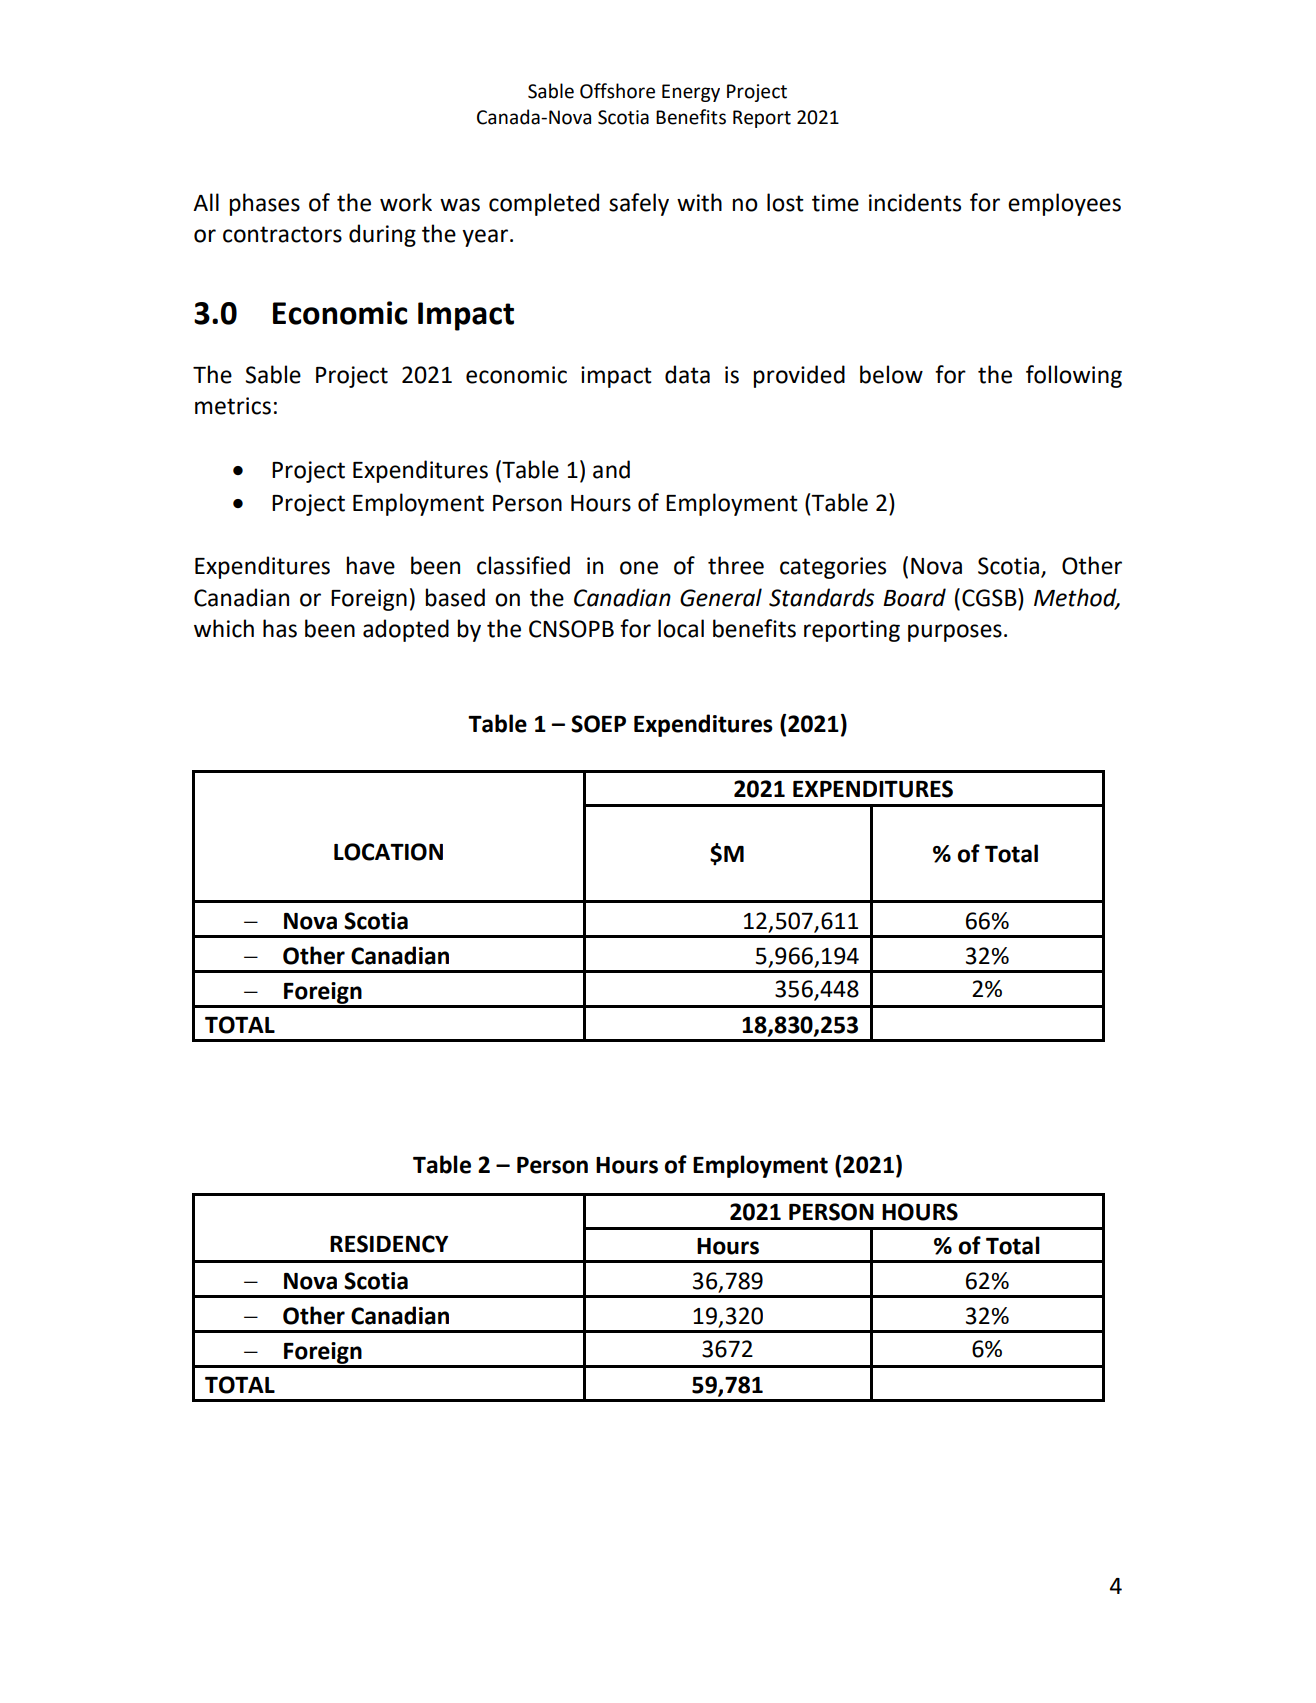 This page has width=1316, height=1703. Describe the element at coordinates (389, 1244) in the page. I see `RESIDENCY` at that location.
